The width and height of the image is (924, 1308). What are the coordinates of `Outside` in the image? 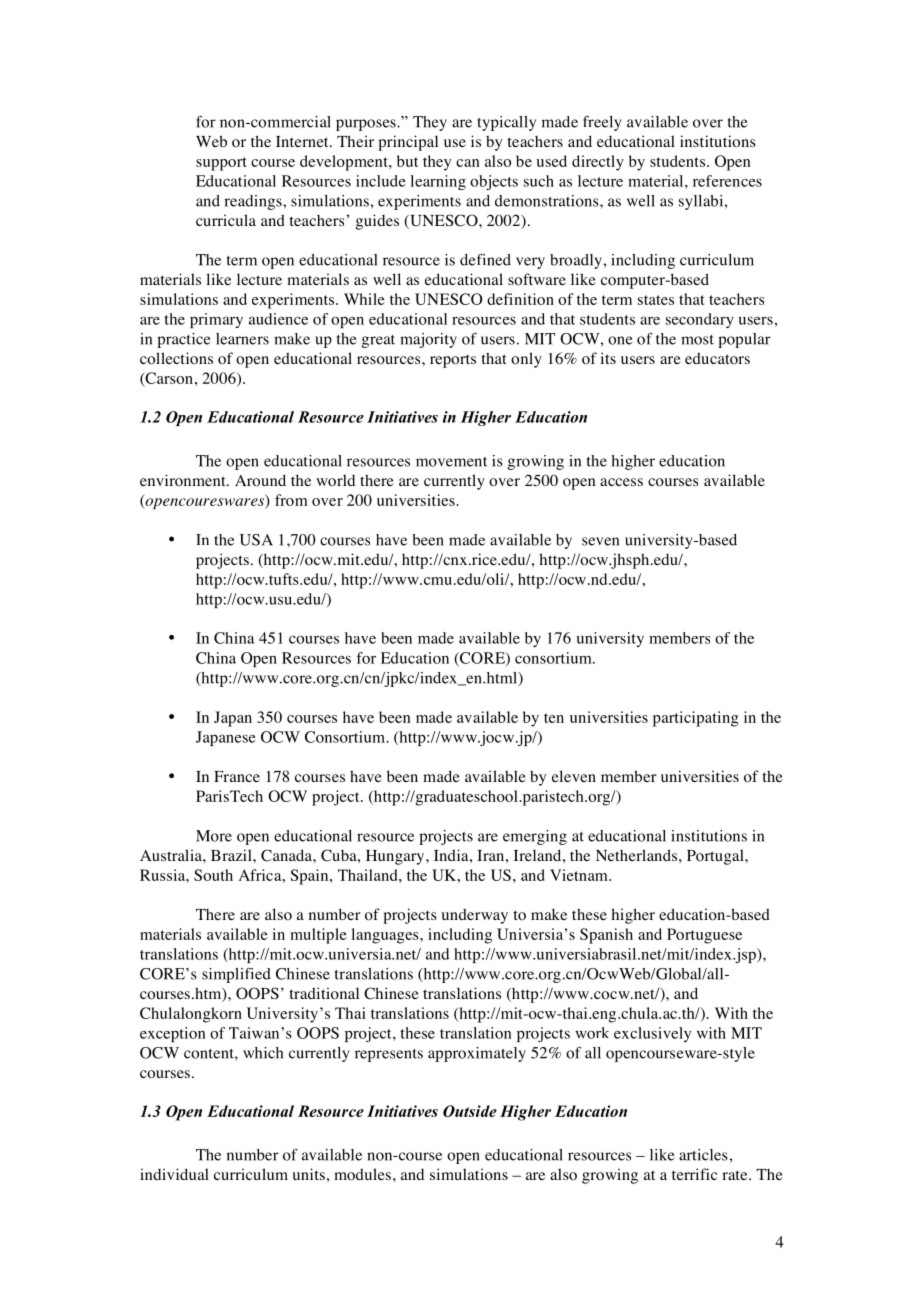 It's located at (470, 1111).
